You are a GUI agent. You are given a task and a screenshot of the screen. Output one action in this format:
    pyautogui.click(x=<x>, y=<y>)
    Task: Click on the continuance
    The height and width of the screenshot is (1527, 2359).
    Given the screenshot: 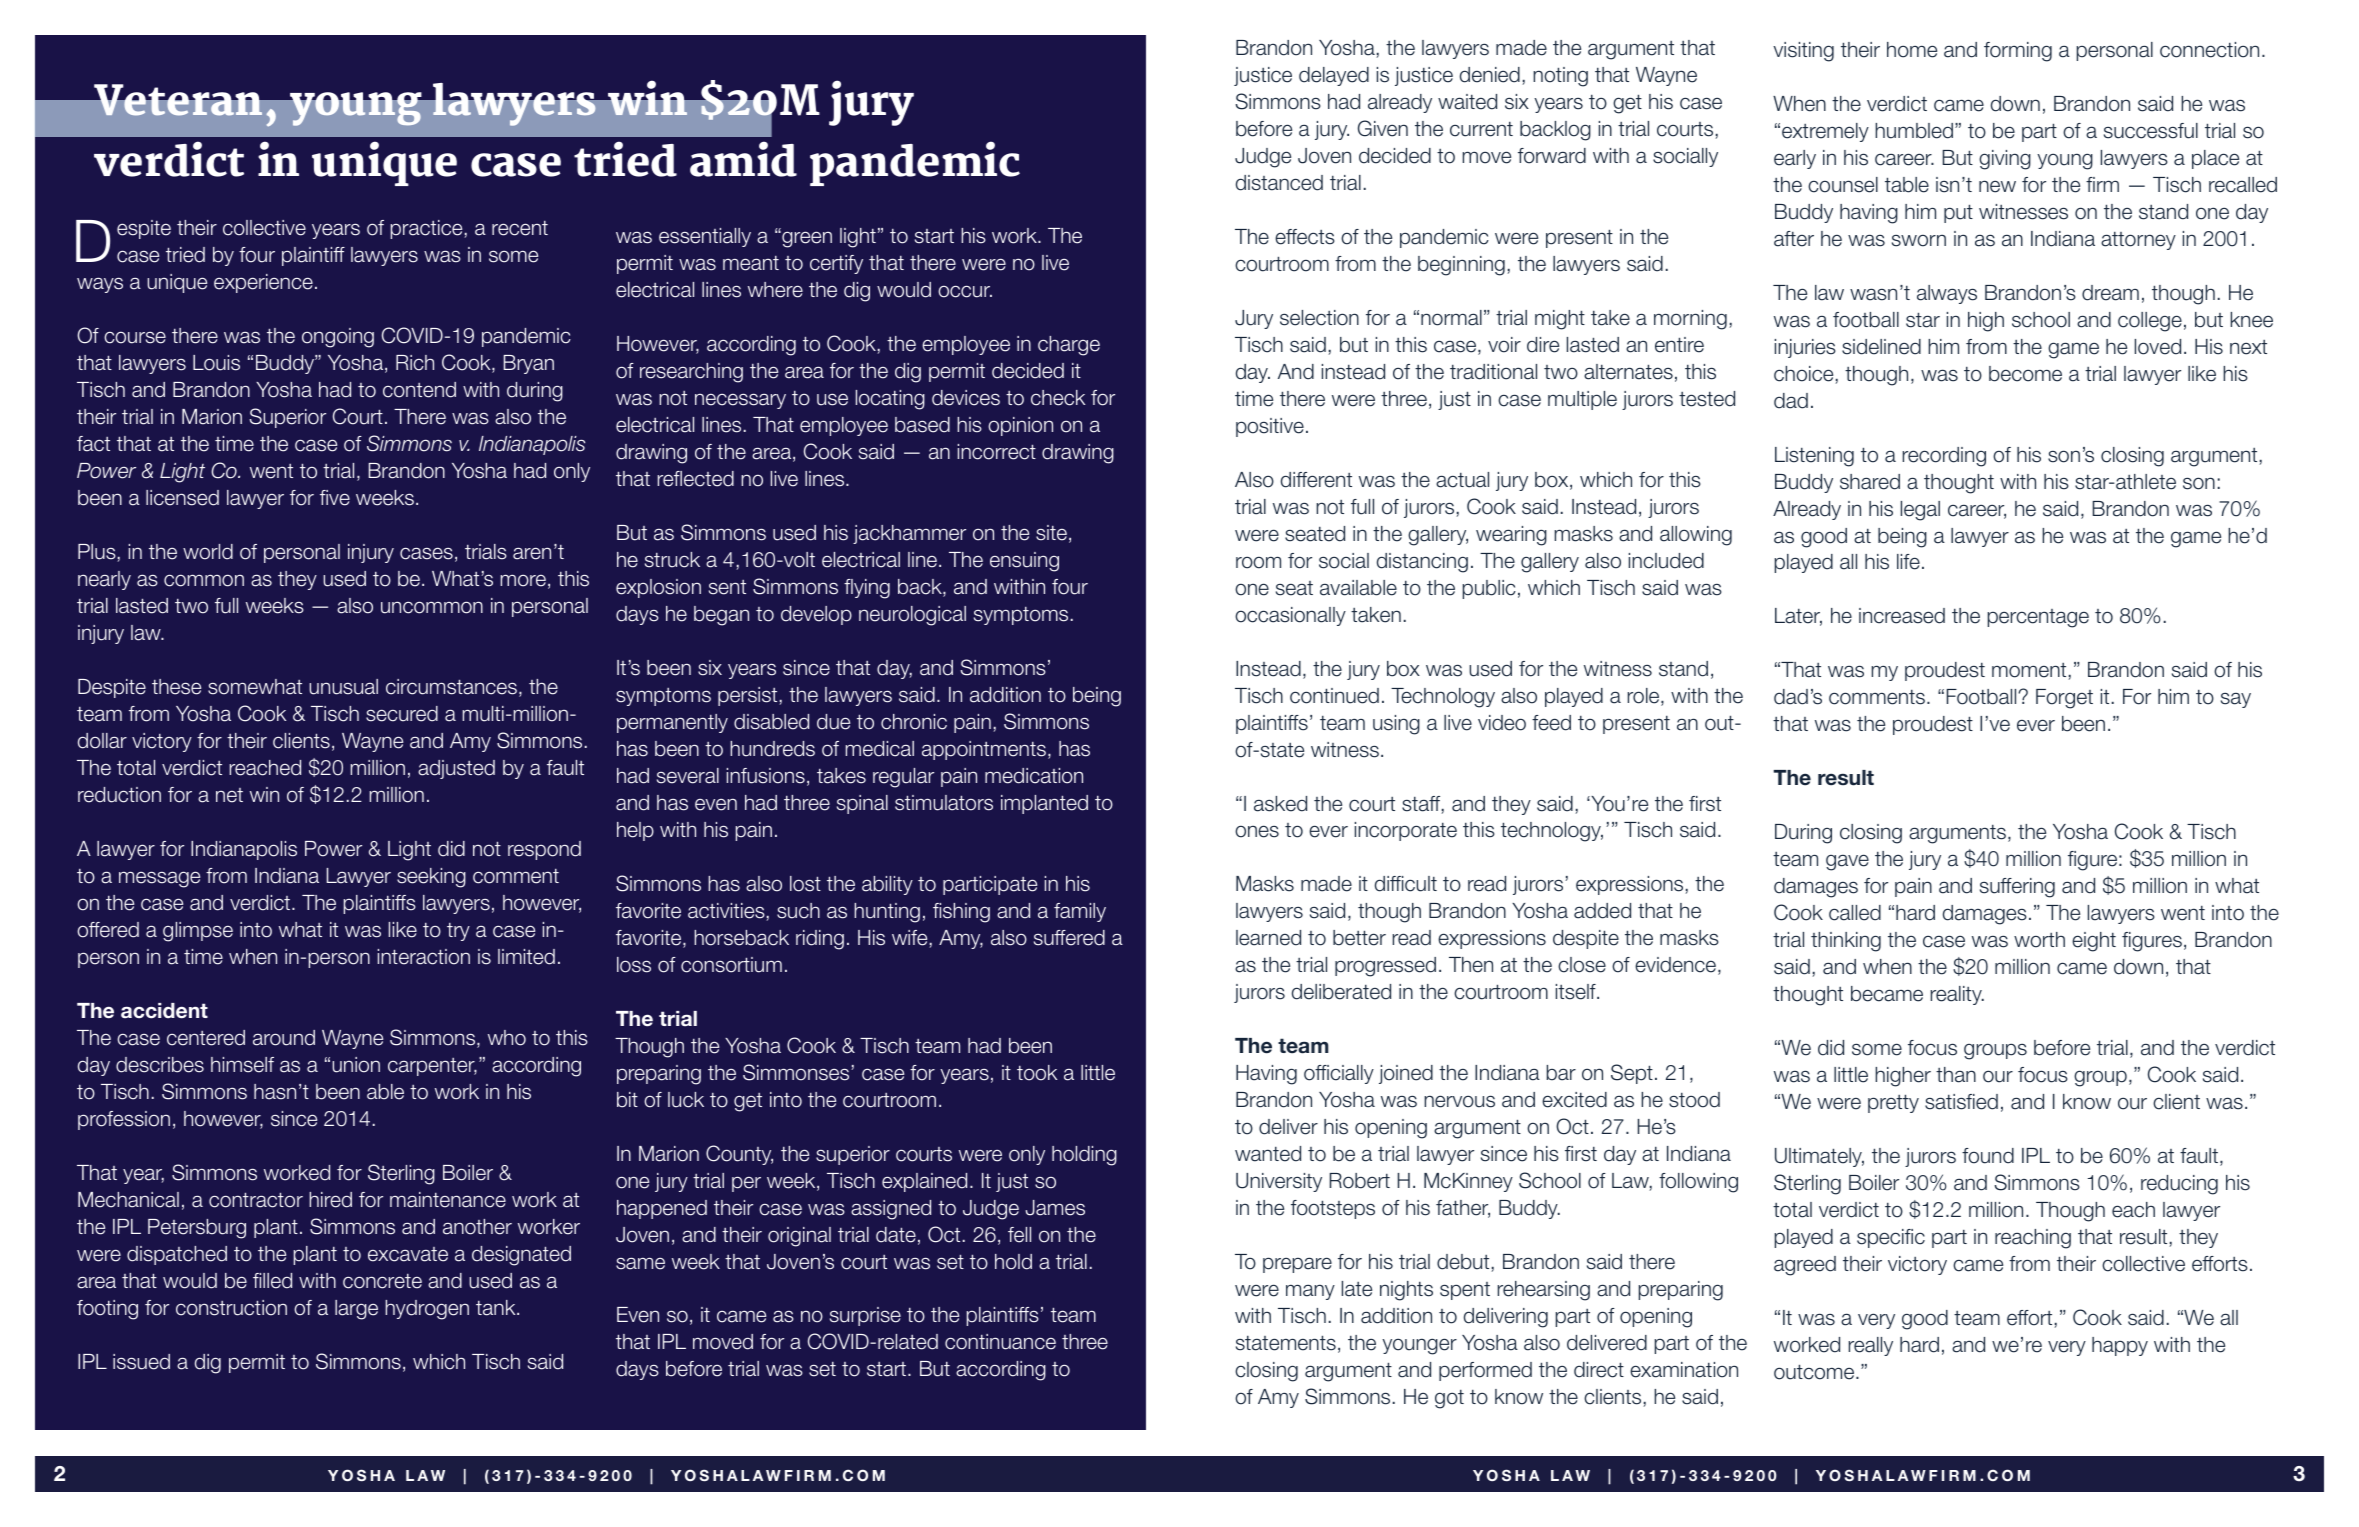 What is the action you would take?
    pyautogui.click(x=1000, y=1342)
